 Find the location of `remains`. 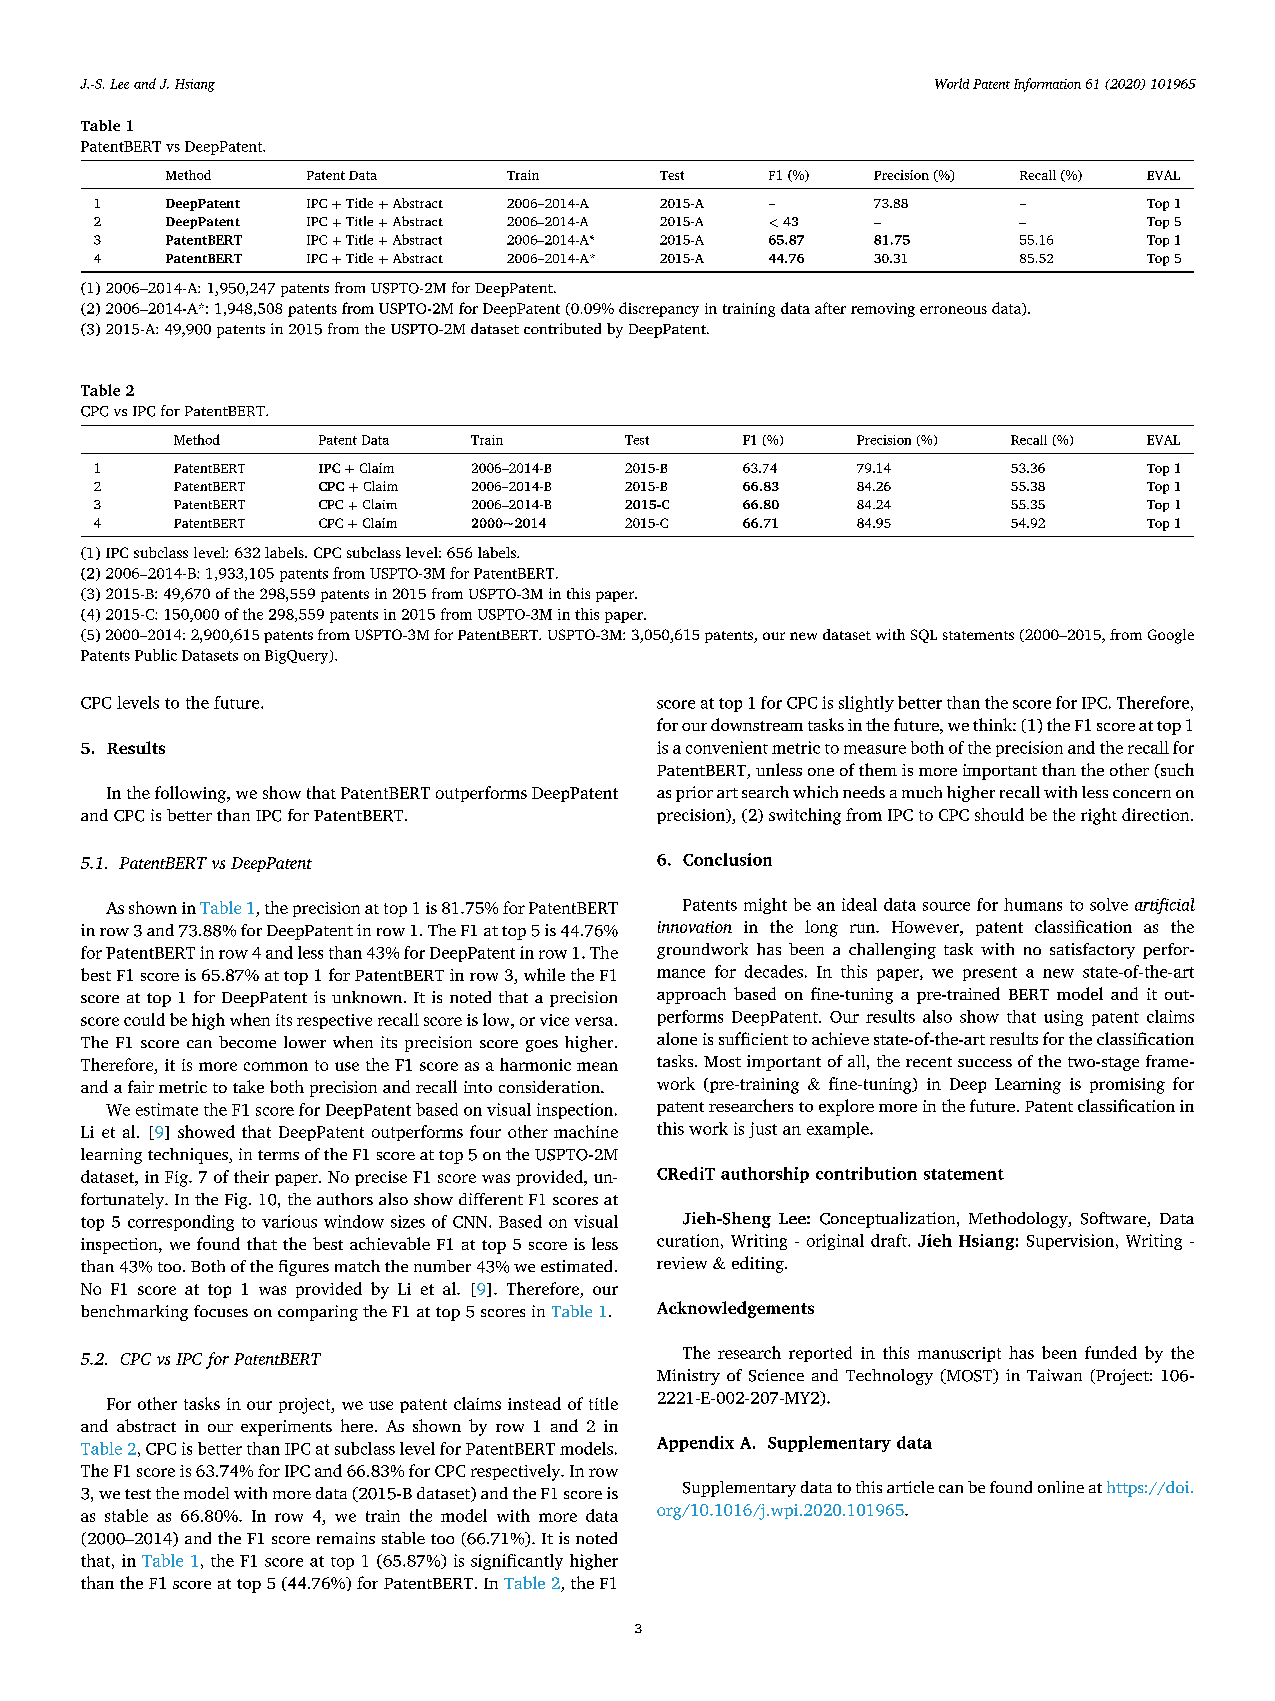

remains is located at coordinates (346, 1538).
